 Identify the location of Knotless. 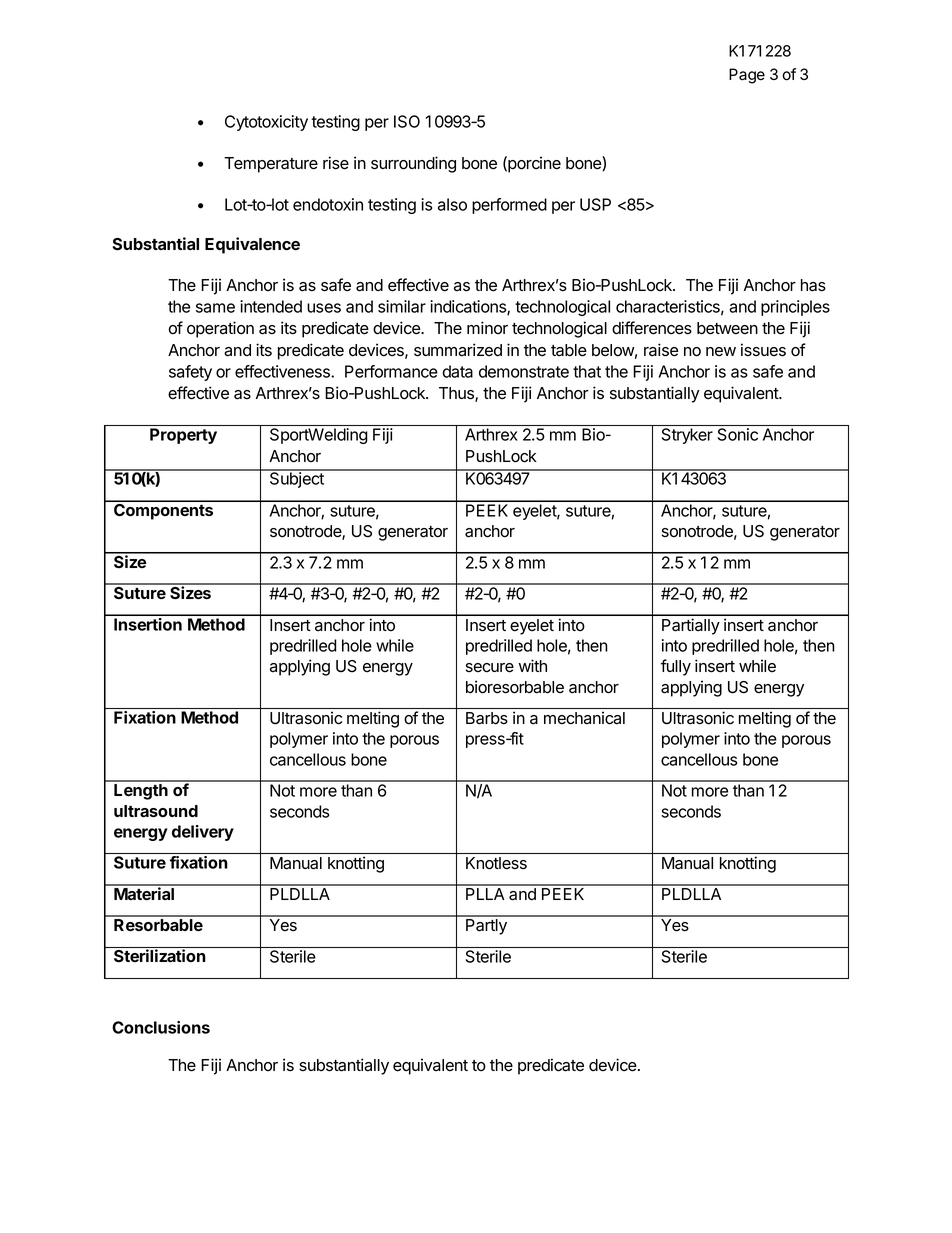
(496, 863).
